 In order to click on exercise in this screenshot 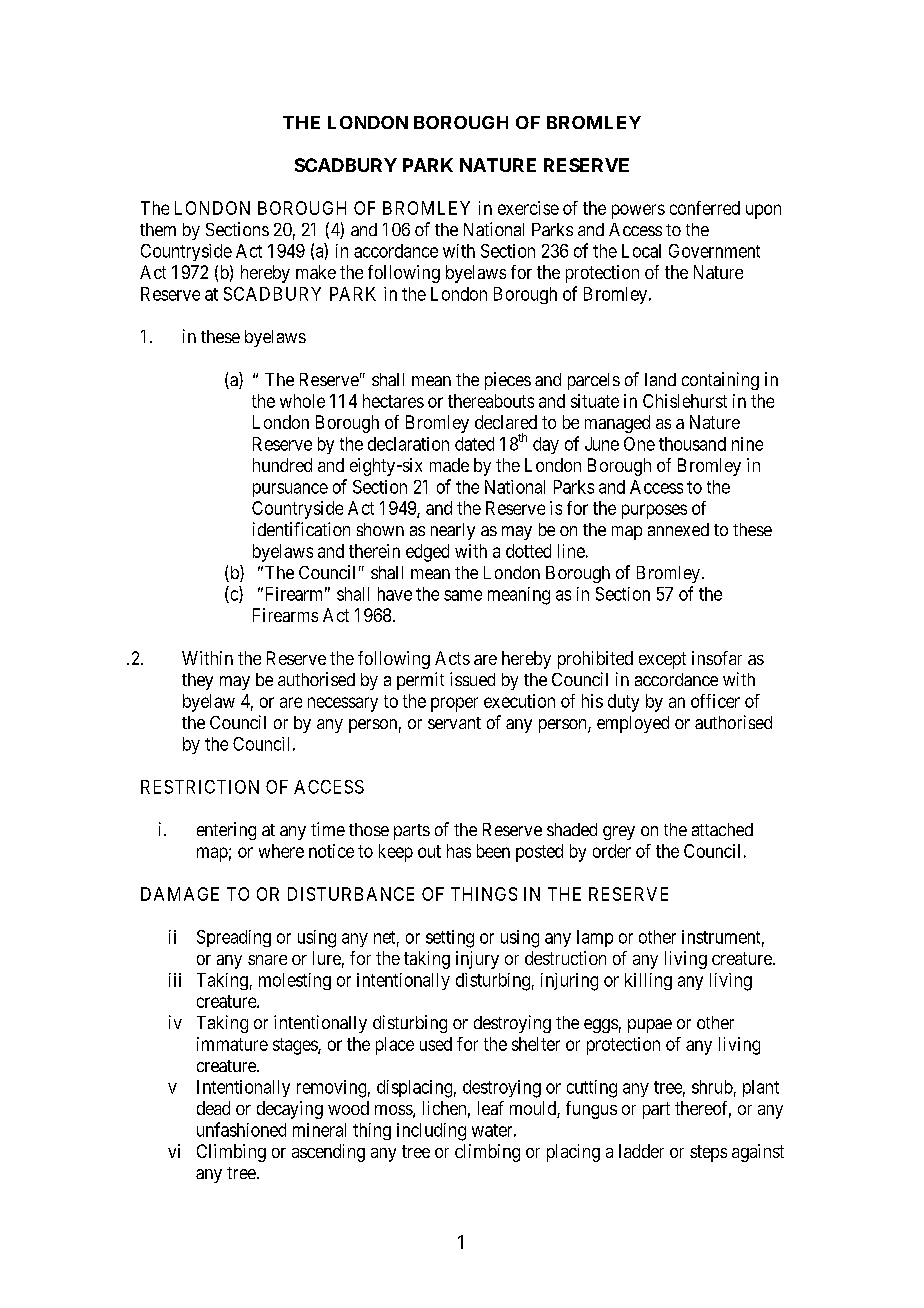, I will do `click(528, 208)`.
